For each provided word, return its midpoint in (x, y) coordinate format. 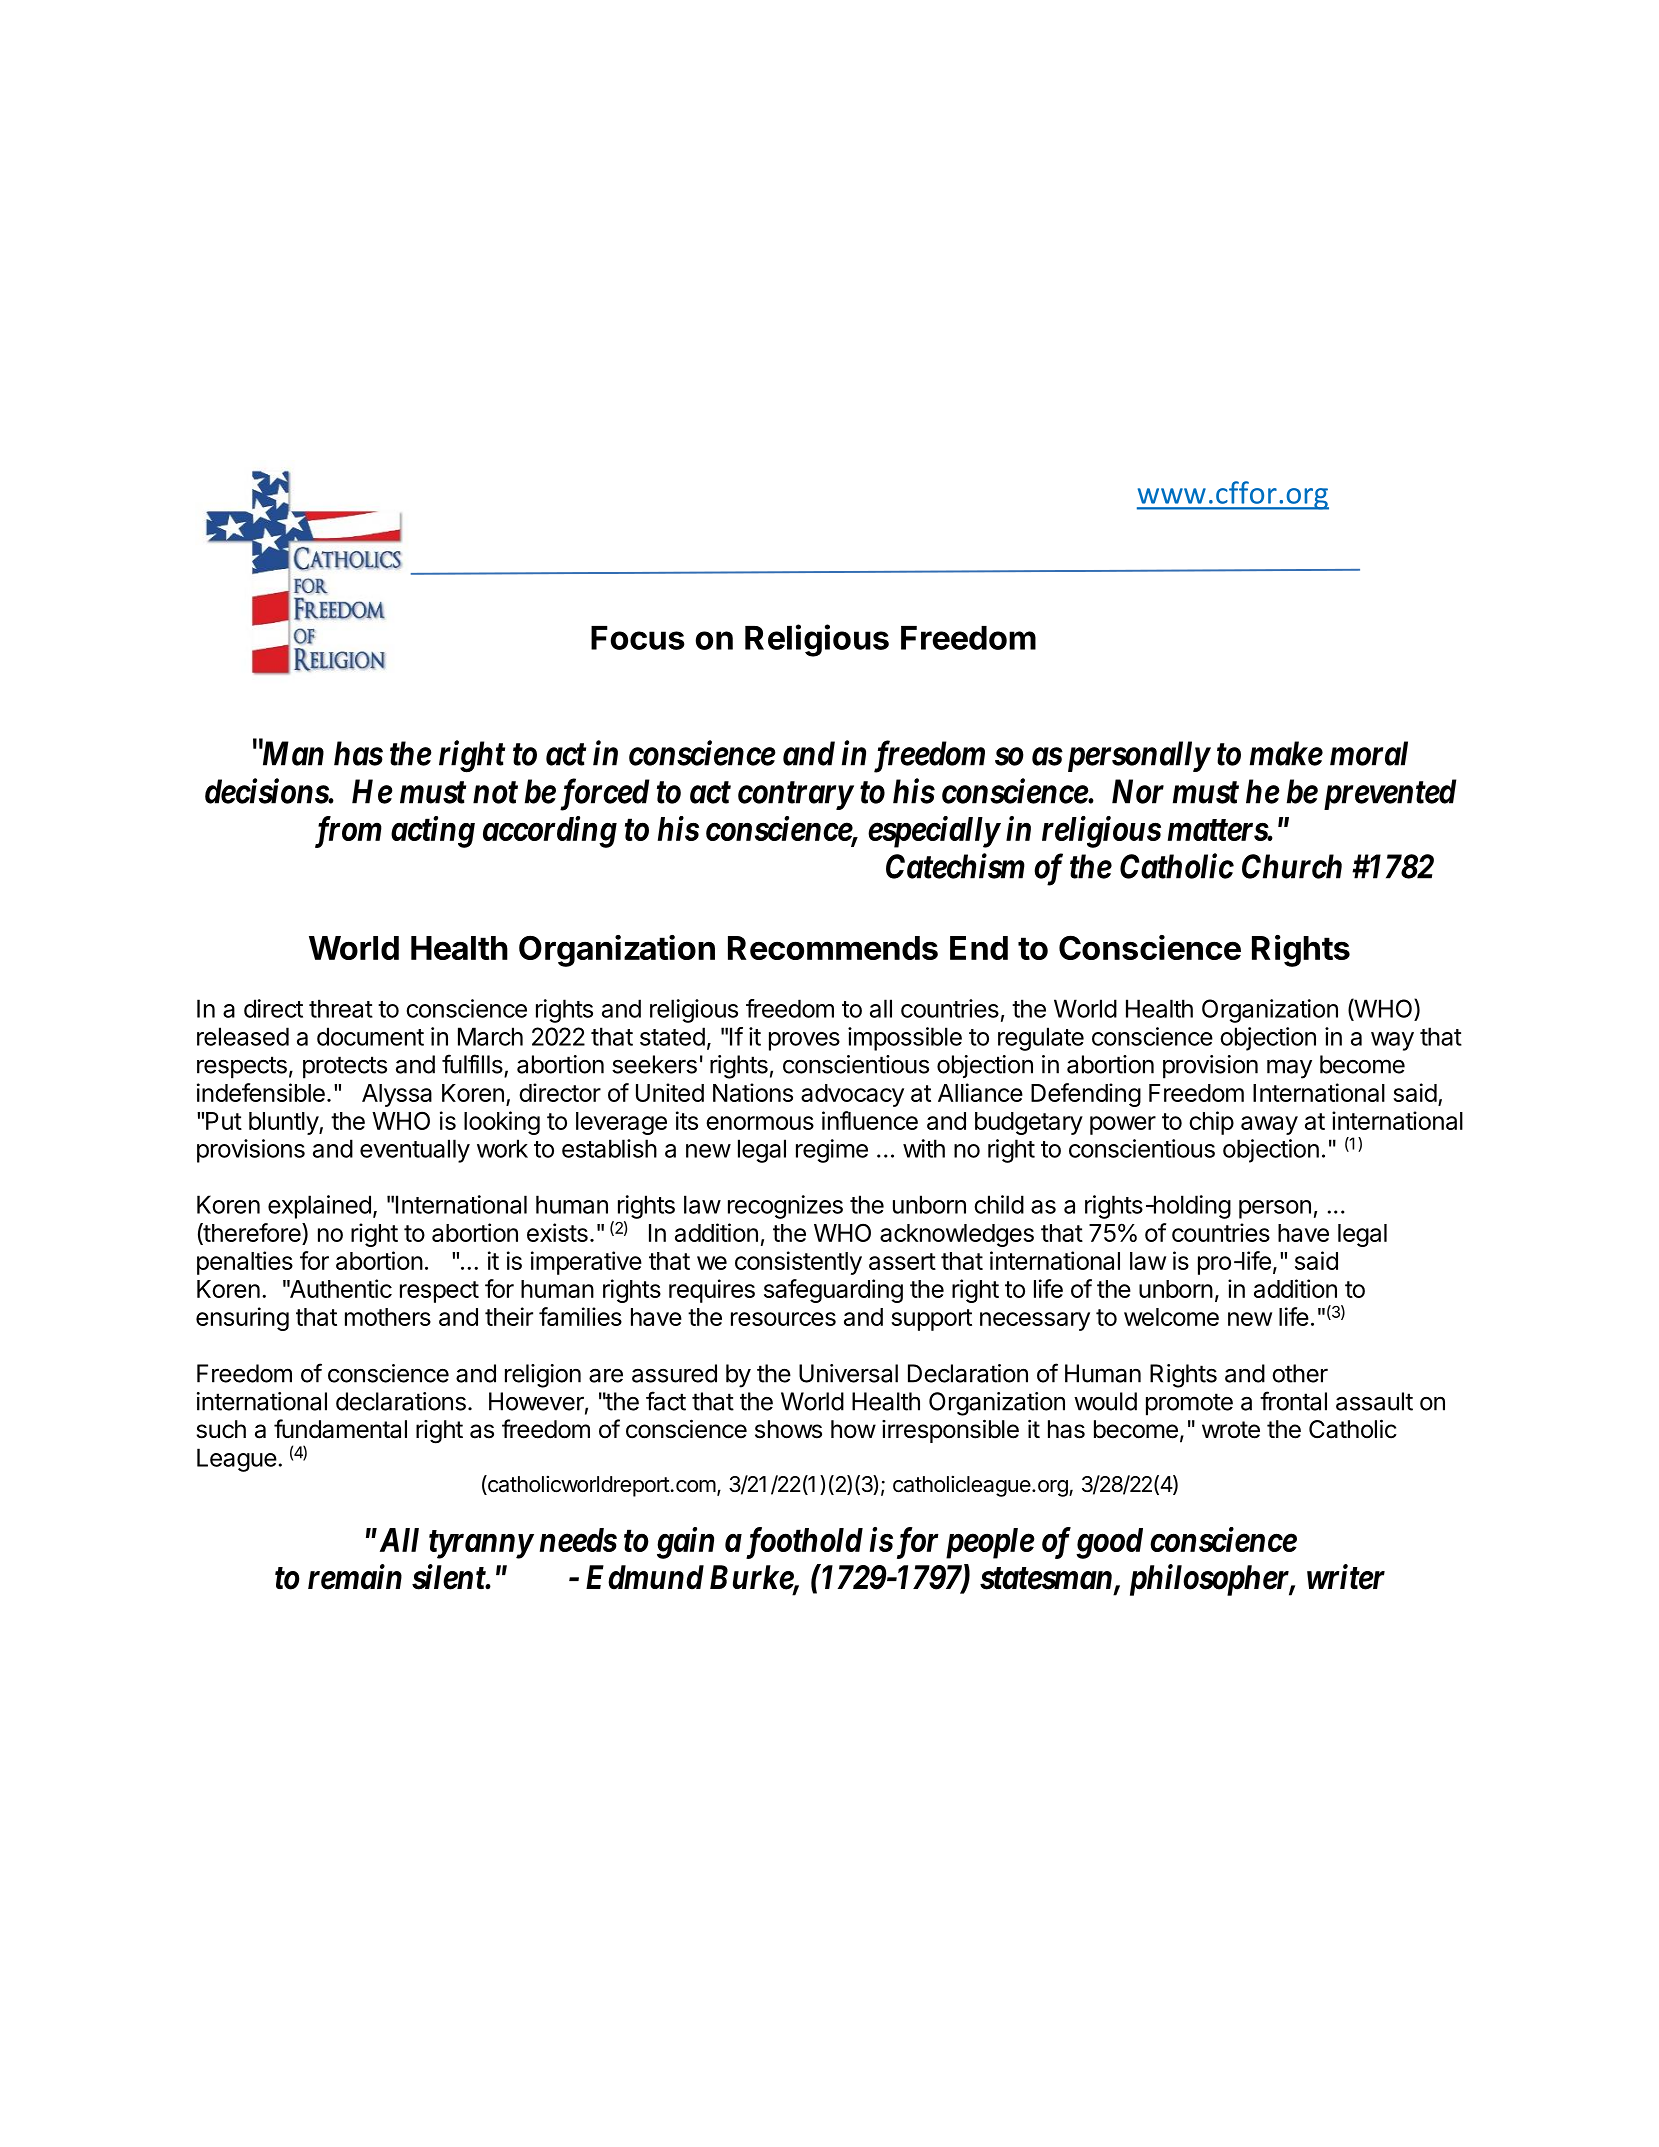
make (1286, 753)
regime (832, 1151)
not (495, 793)
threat (341, 1008)
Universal (848, 1373)
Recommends (833, 948)
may (1289, 1069)
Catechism (955, 866)
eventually (415, 1151)
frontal (1293, 1401)
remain (355, 1577)
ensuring (242, 1319)
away (1269, 1125)
